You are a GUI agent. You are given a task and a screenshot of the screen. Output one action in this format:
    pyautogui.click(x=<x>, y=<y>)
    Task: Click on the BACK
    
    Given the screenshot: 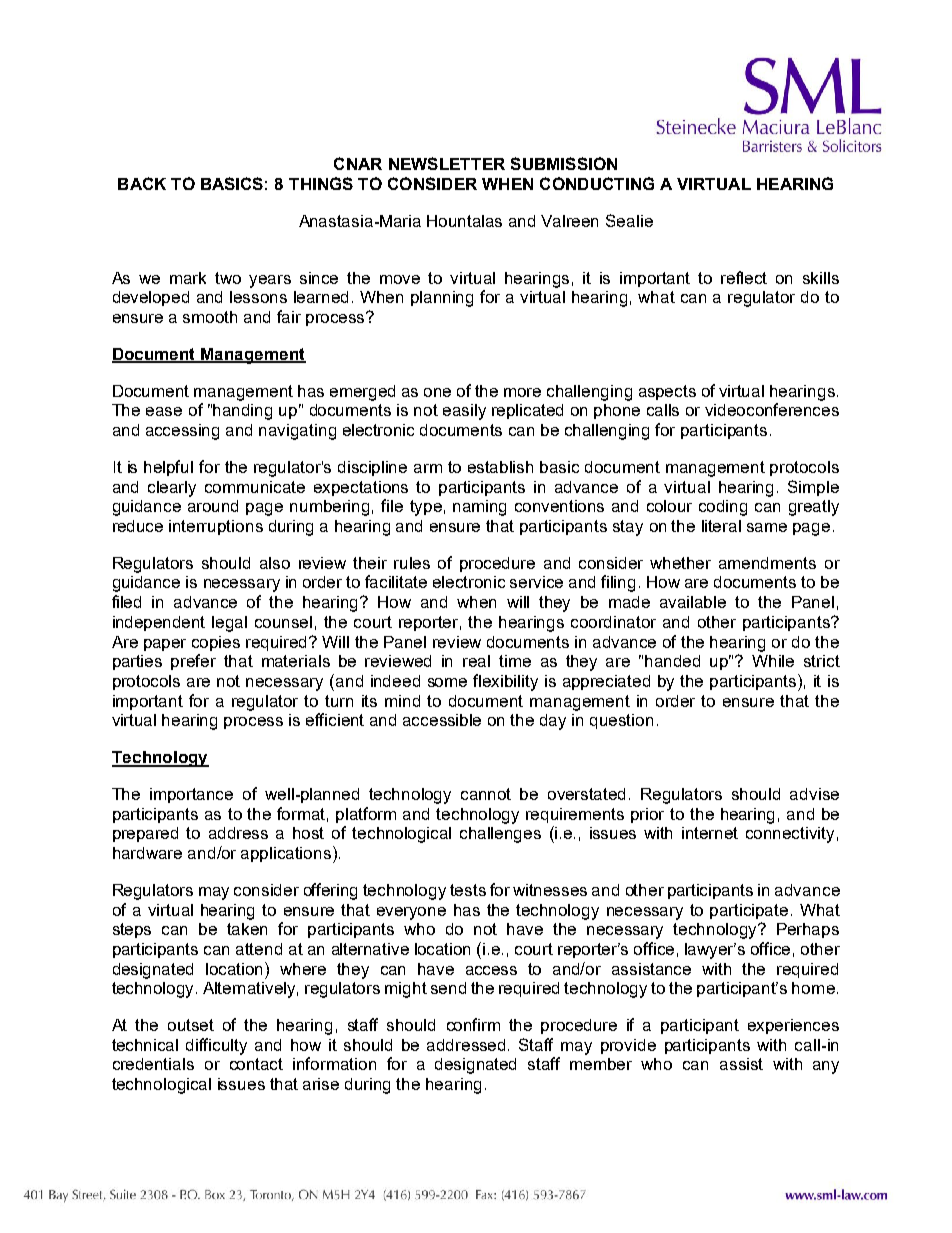 What is the action you would take?
    pyautogui.click(x=142, y=183)
